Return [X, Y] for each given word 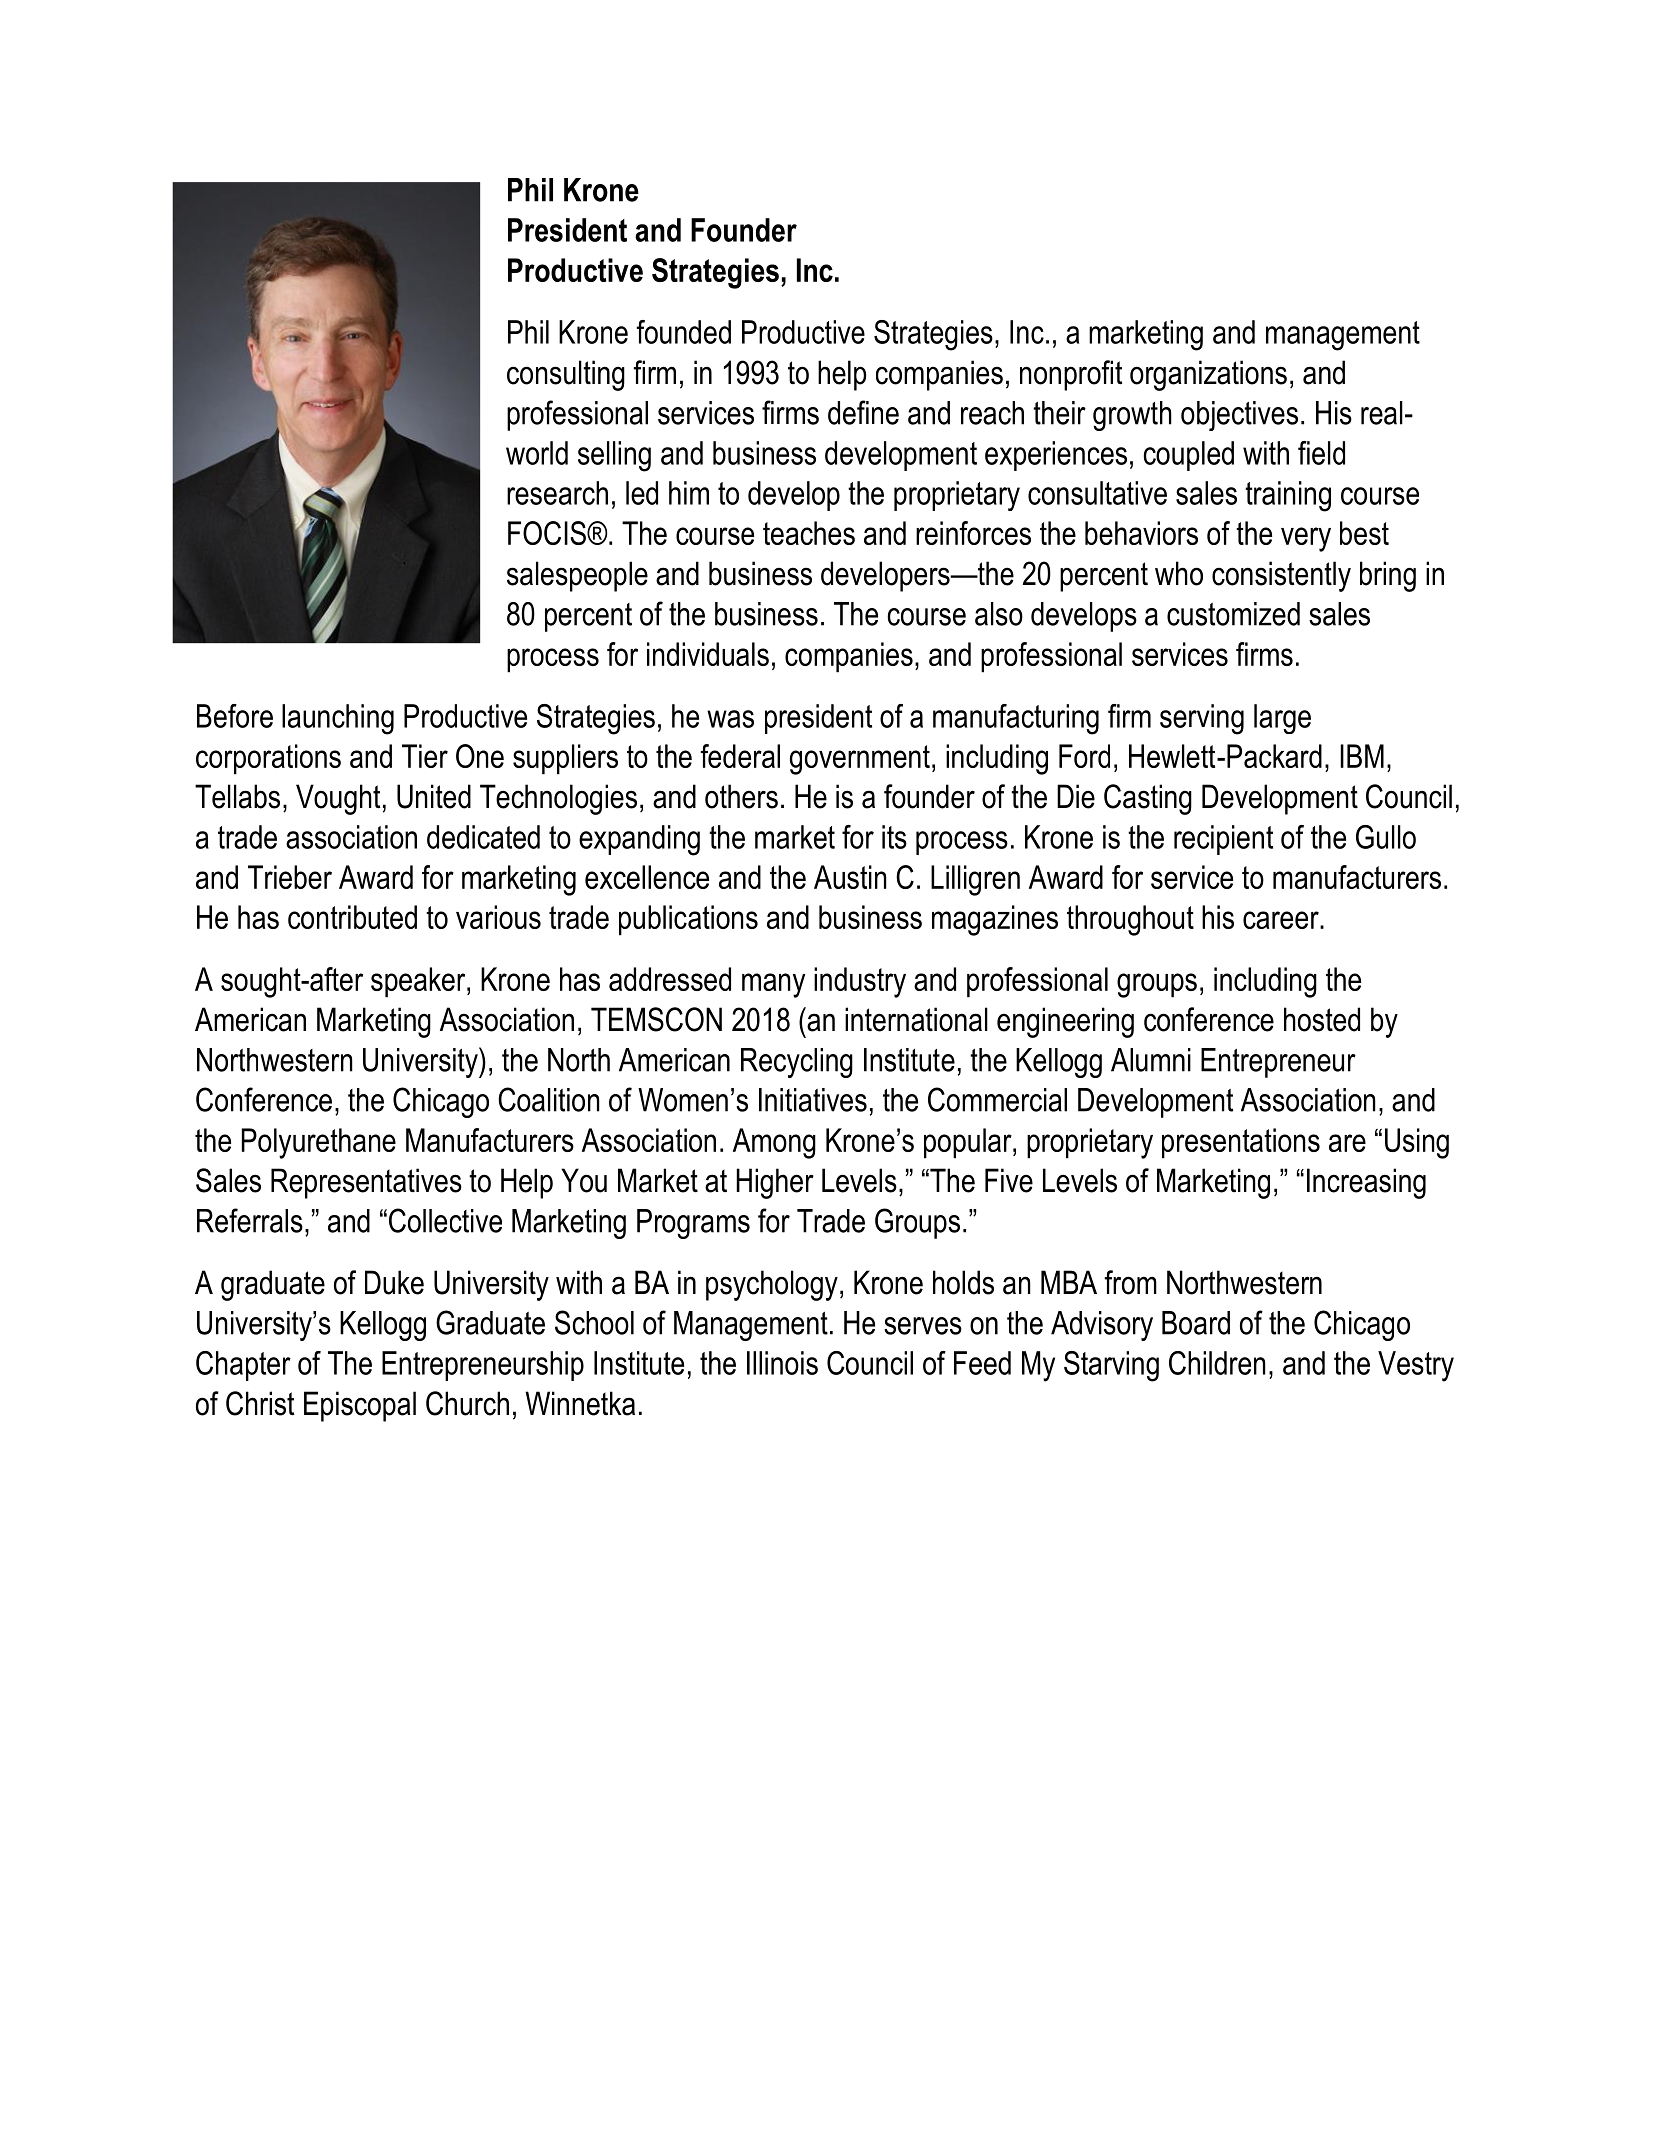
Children [1217, 1363]
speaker [419, 982]
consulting [566, 375]
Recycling [797, 1063]
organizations [1208, 375]
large [1282, 719]
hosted [1322, 1019]
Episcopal [360, 1406]
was [730, 719]
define [863, 412]
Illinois [782, 1363]
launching [338, 719]
